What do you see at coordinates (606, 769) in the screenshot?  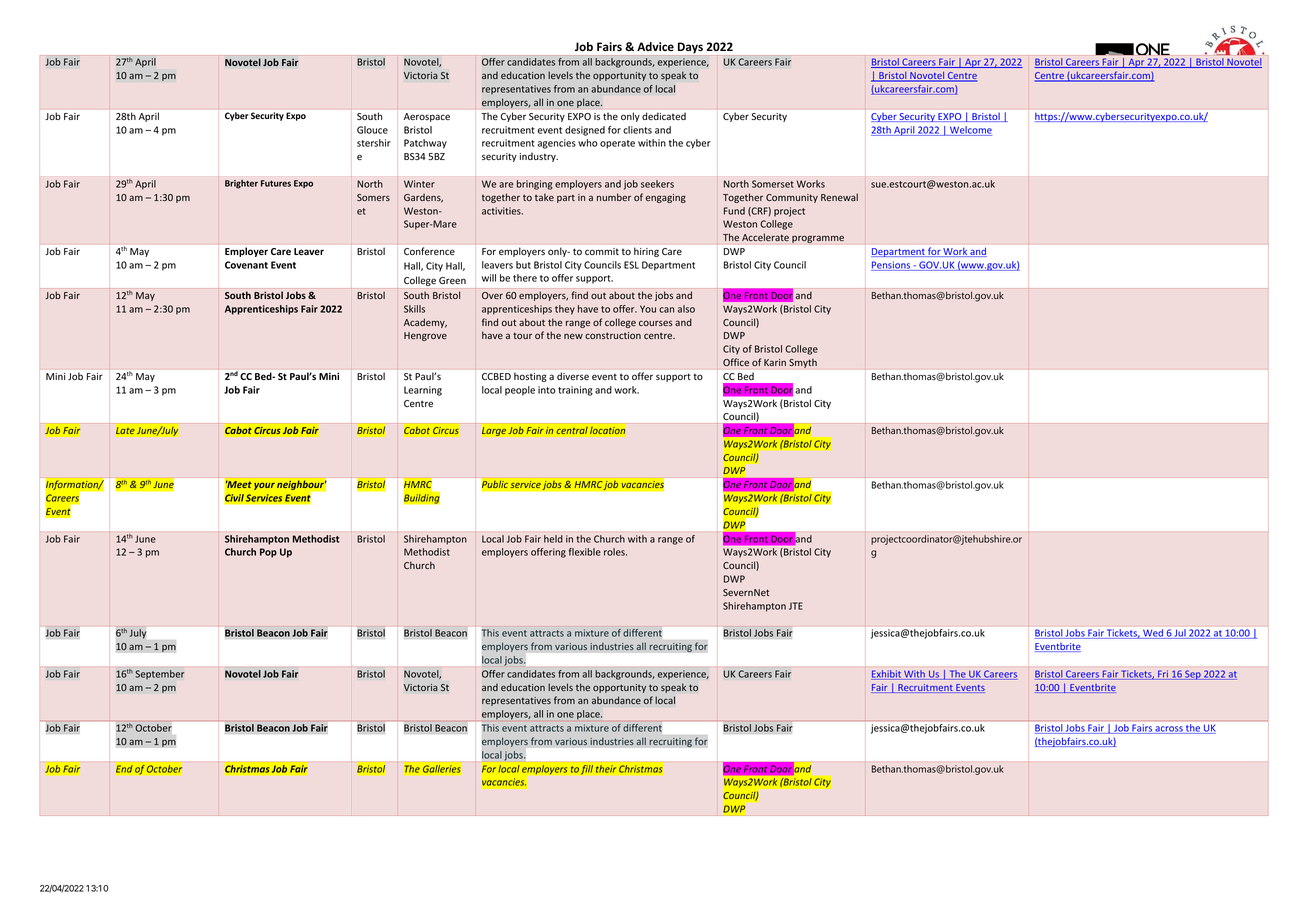 I see `their` at bounding box center [606, 769].
